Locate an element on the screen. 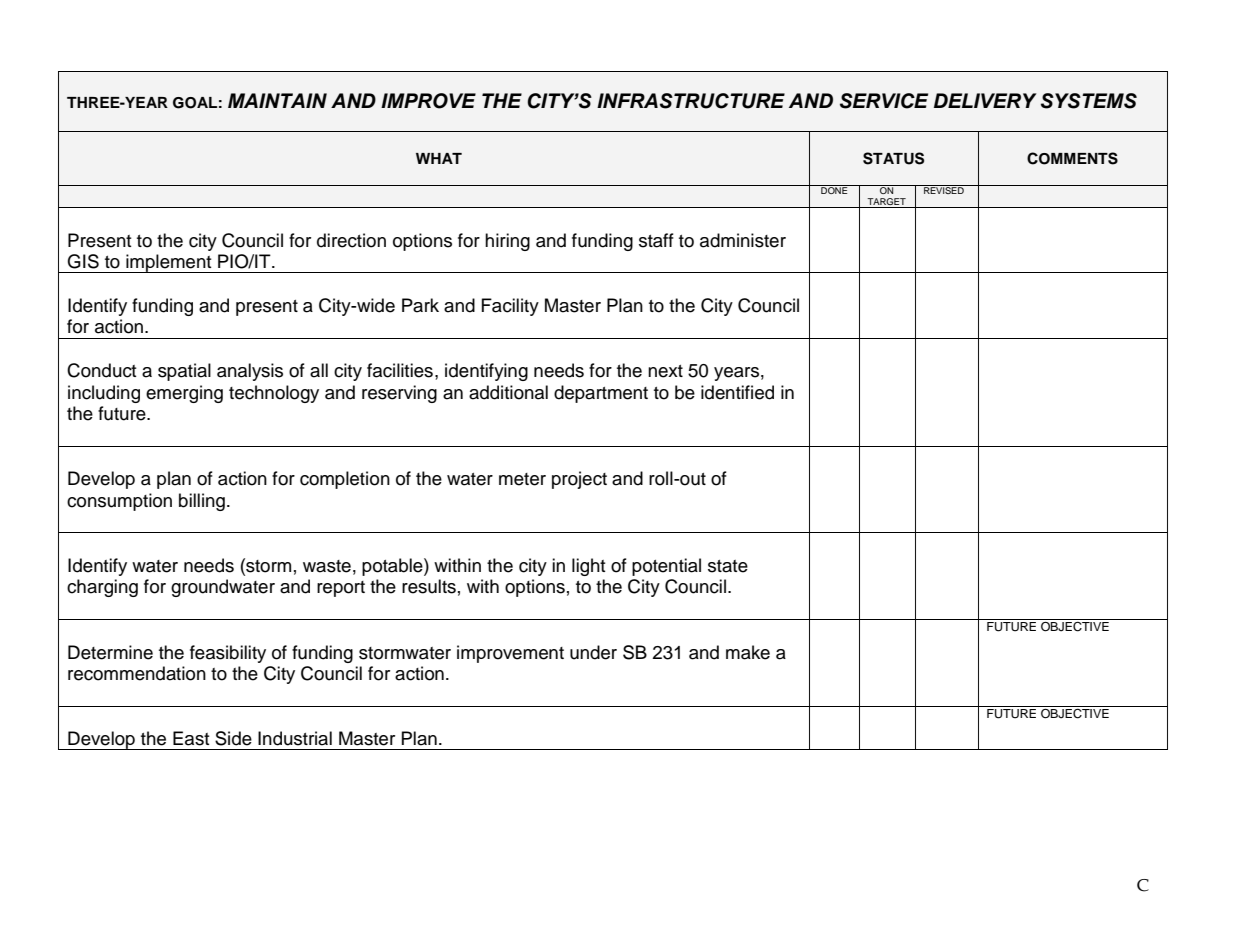 This screenshot has width=1233, height=952. DELIVERY is located at coordinates (985, 100).
